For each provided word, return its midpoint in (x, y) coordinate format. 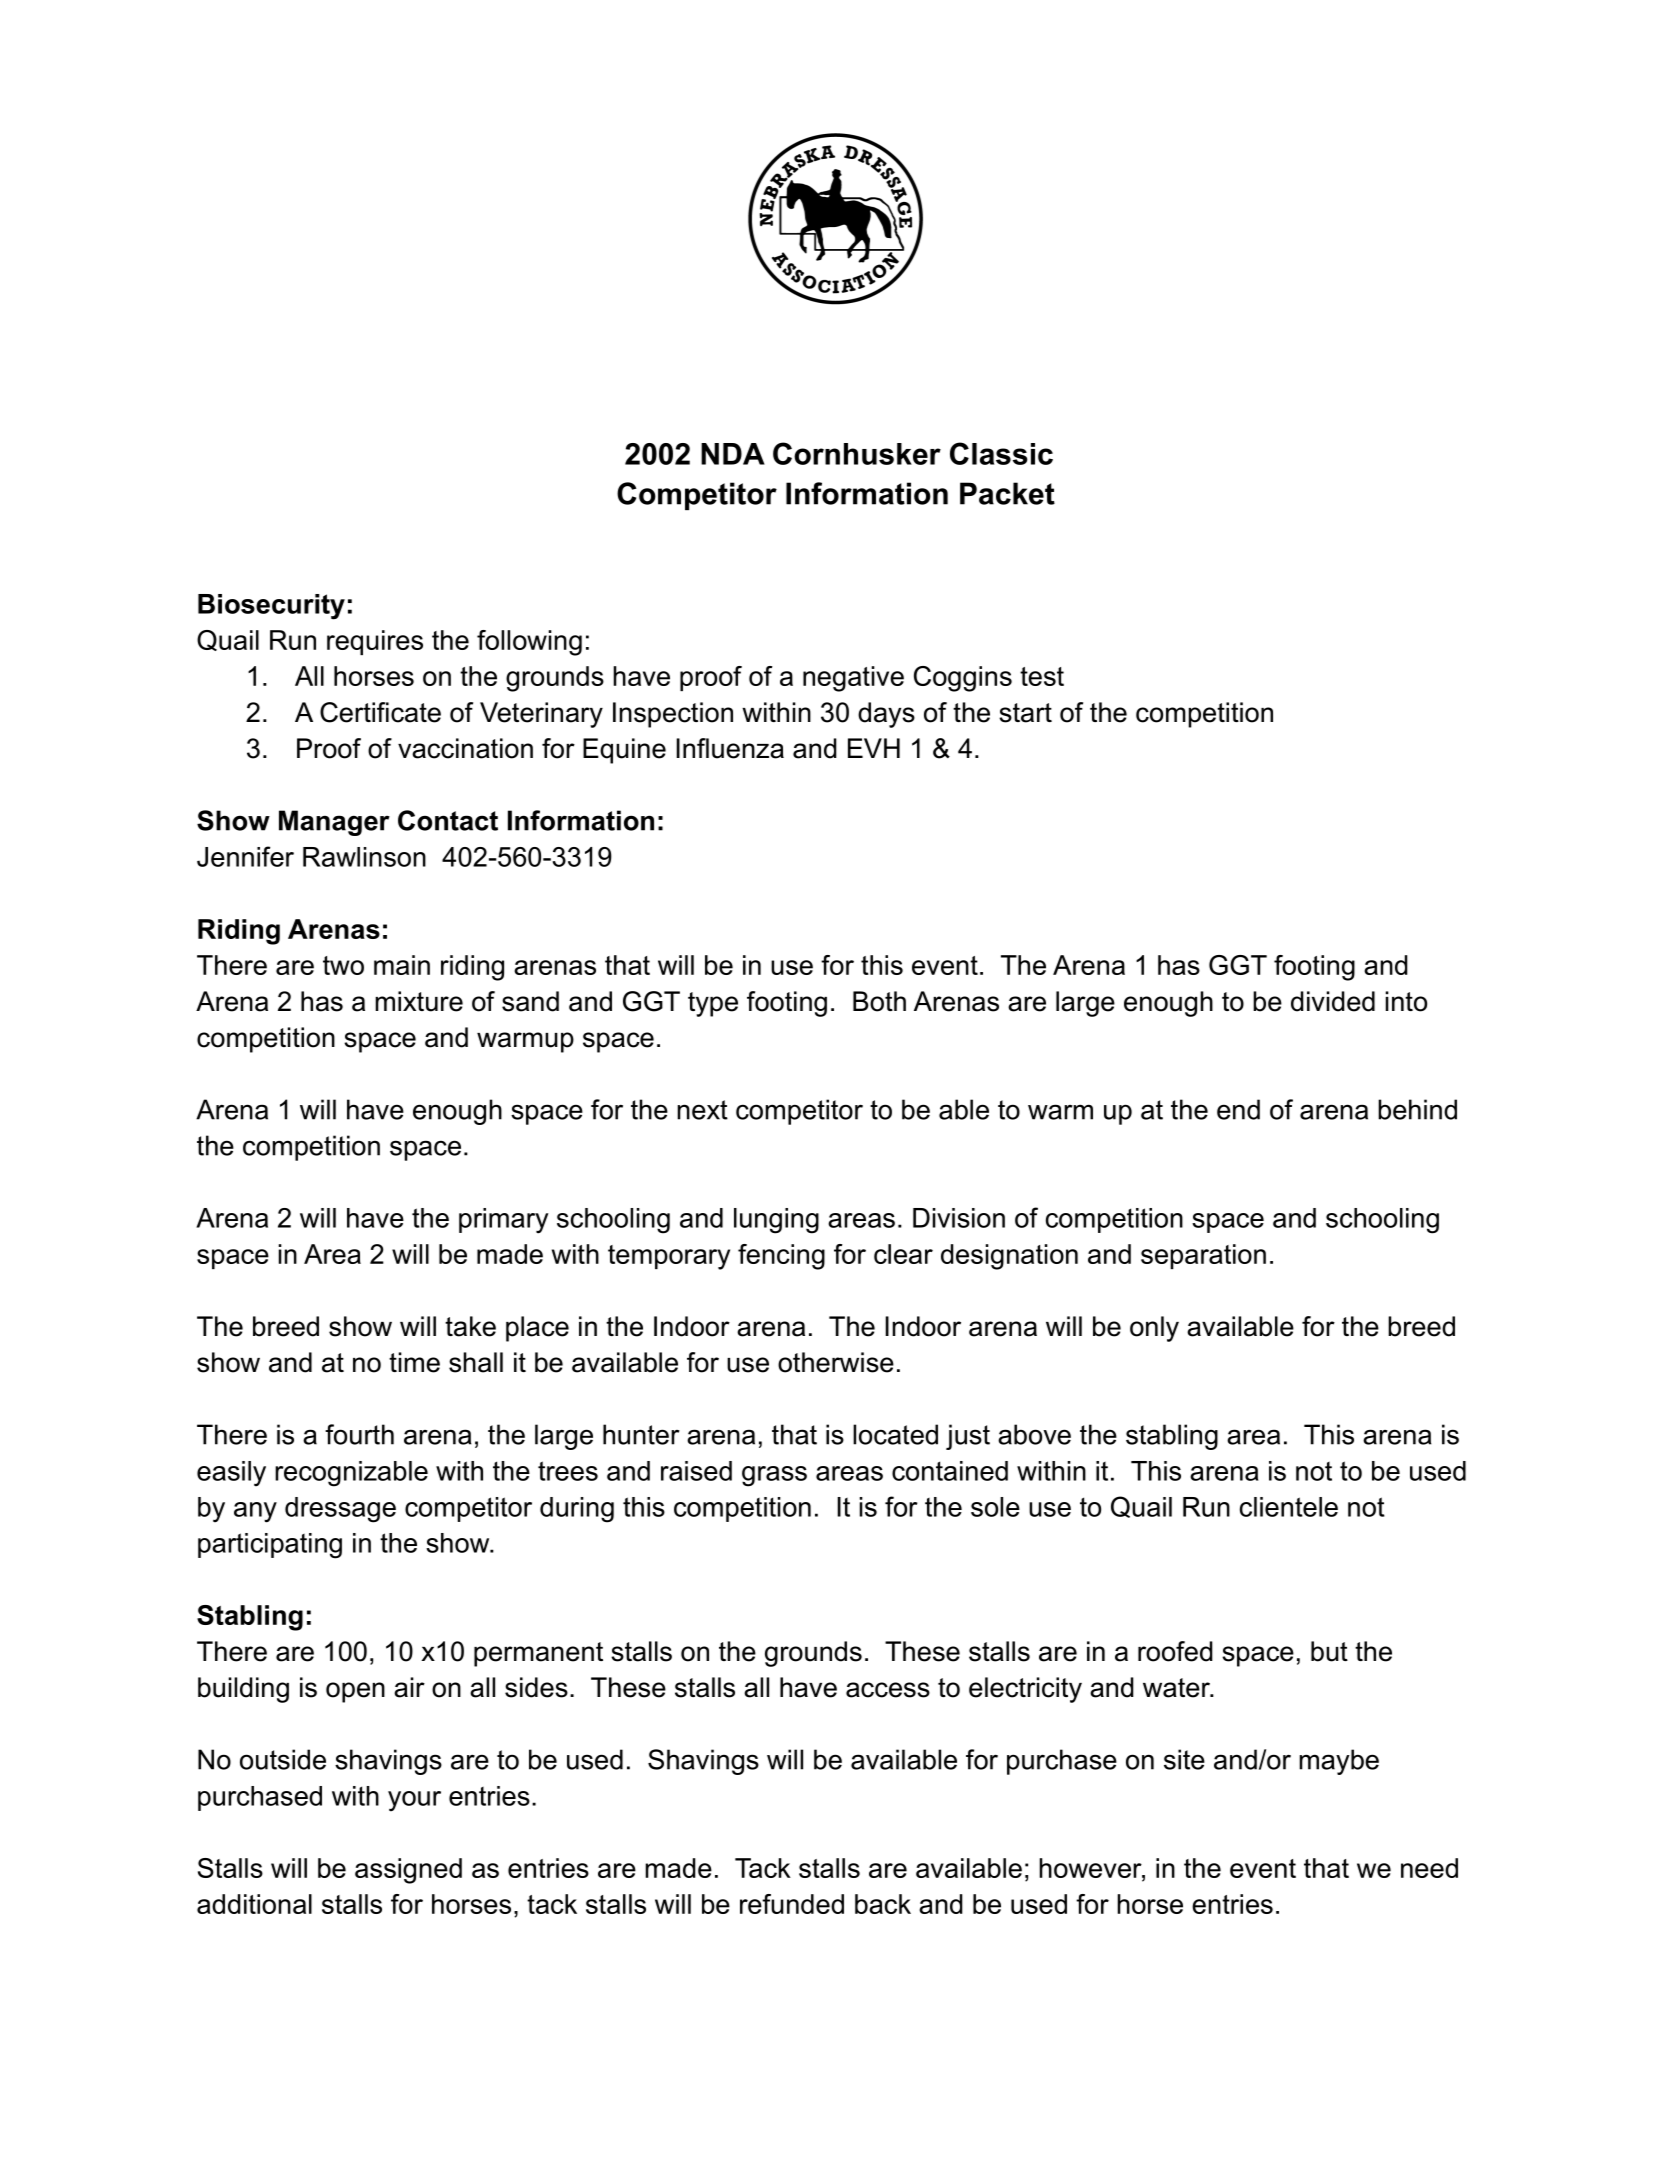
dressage (340, 1510)
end (1238, 1109)
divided (1333, 1001)
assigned (408, 1871)
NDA (733, 454)
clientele (1289, 1507)
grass (774, 1476)
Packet (1007, 493)
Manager (334, 823)
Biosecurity (271, 607)
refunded (792, 1904)
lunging (776, 1221)
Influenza (730, 748)
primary (503, 1221)
